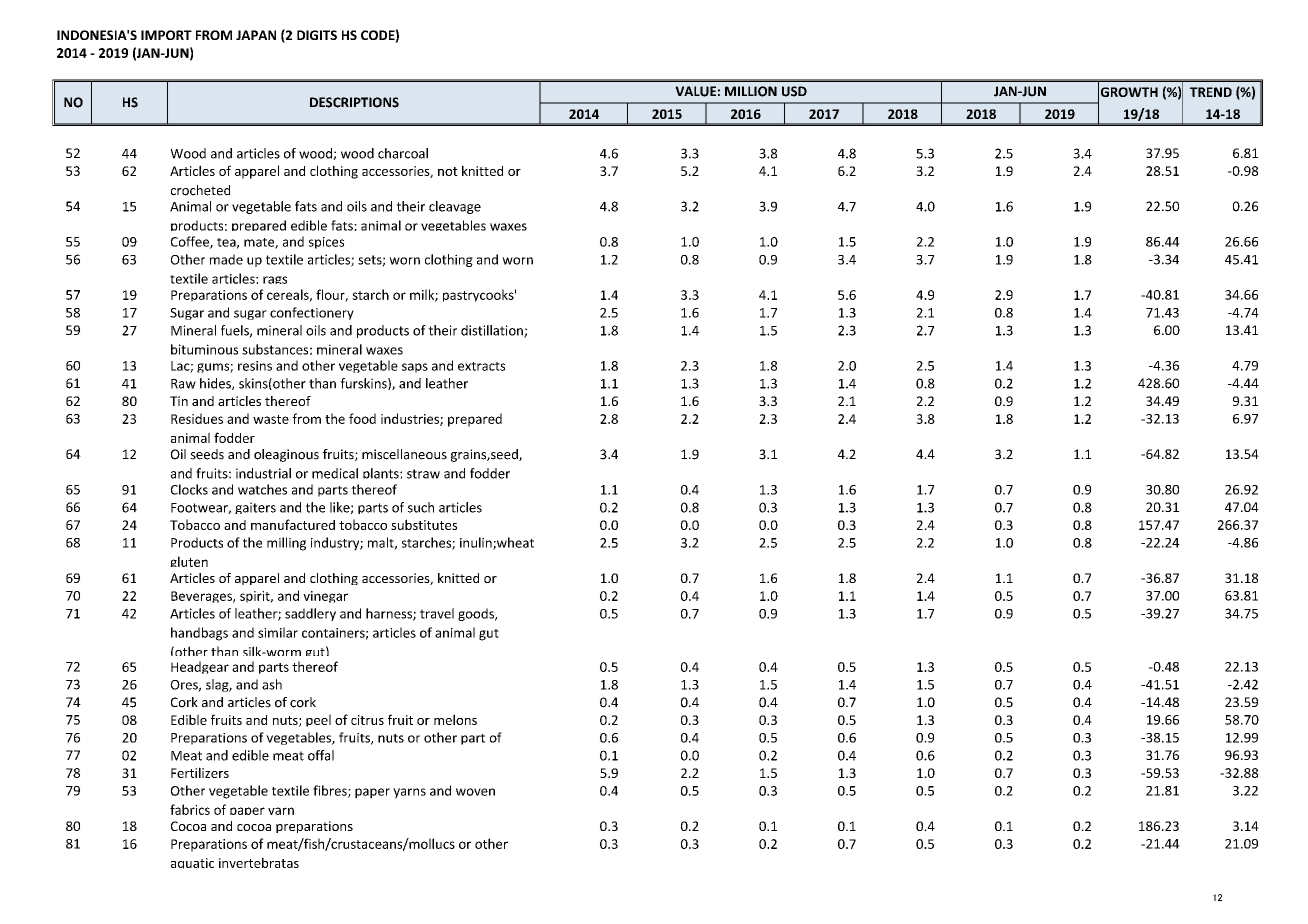 The height and width of the screenshot is (924, 1308). What do you see at coordinates (423, 474) in the screenshot?
I see `straw` at bounding box center [423, 474].
